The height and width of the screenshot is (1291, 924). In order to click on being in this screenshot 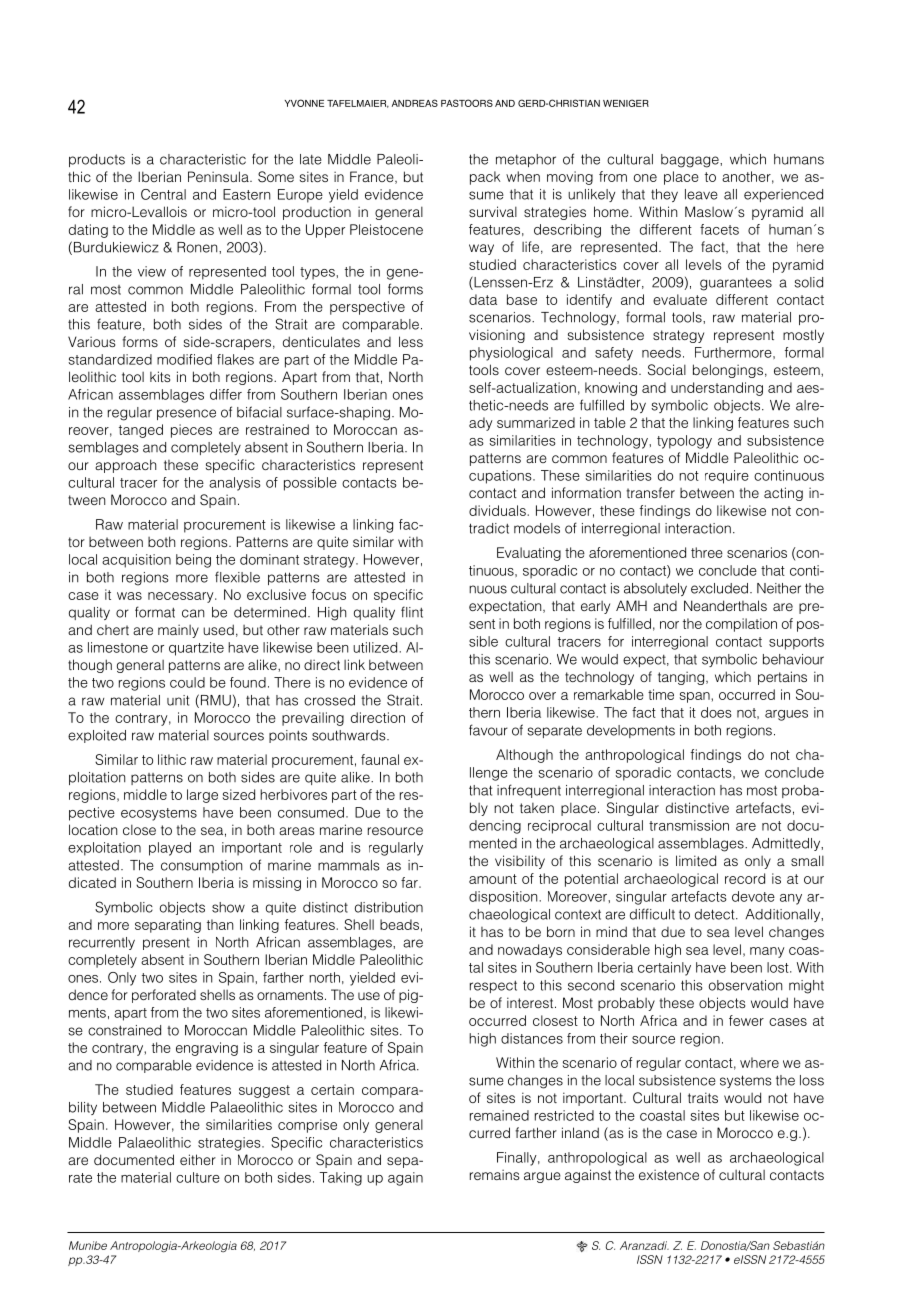, I will do `click(193, 561)`.
